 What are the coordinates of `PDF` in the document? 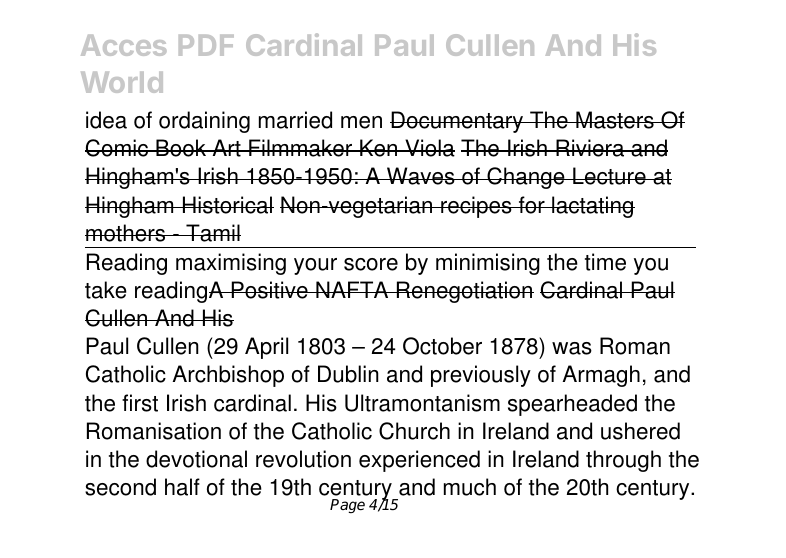 It's located at (206, 45).
